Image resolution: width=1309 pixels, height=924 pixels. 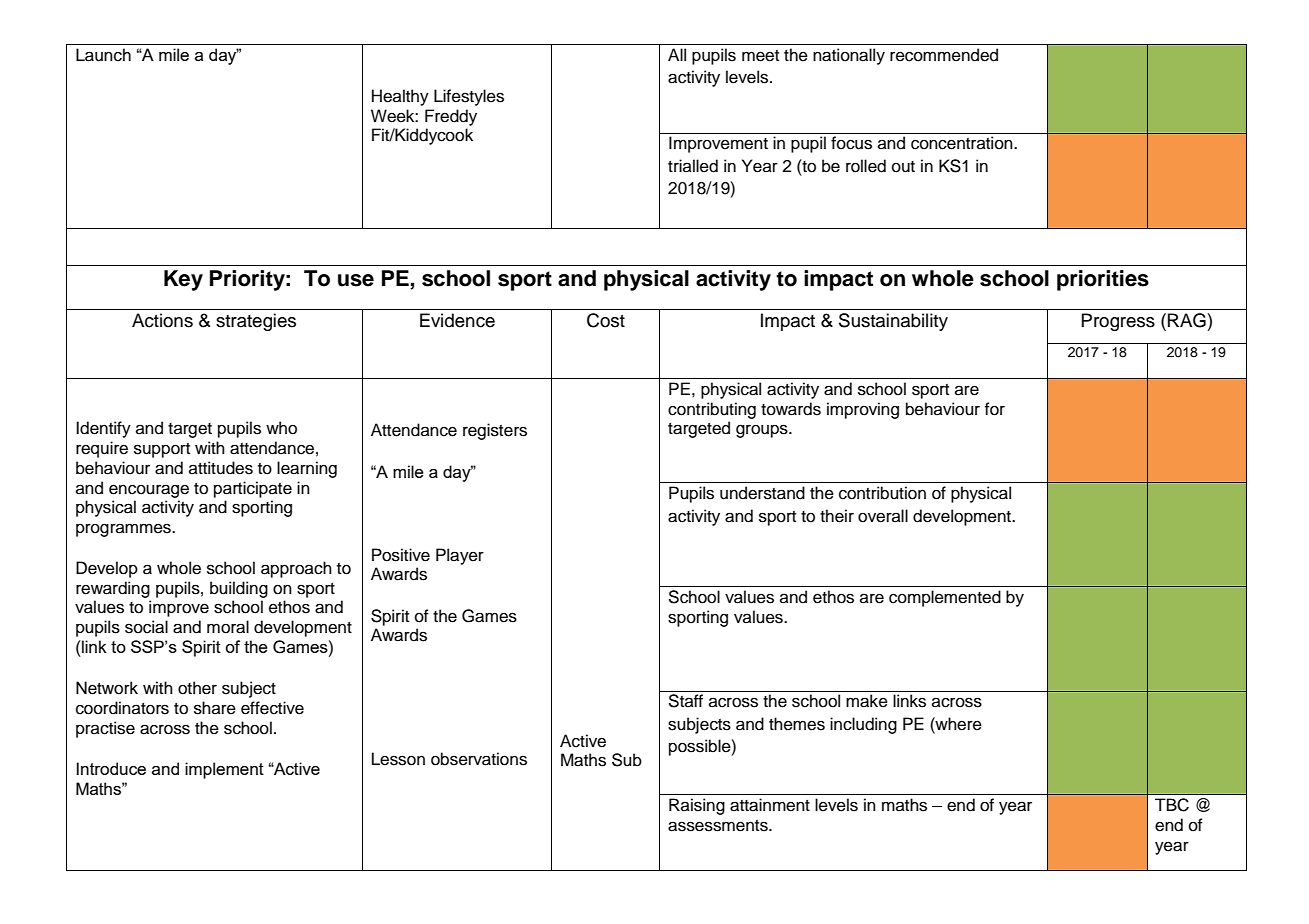 What do you see at coordinates (945, 598) in the screenshot?
I see `complemented` at bounding box center [945, 598].
